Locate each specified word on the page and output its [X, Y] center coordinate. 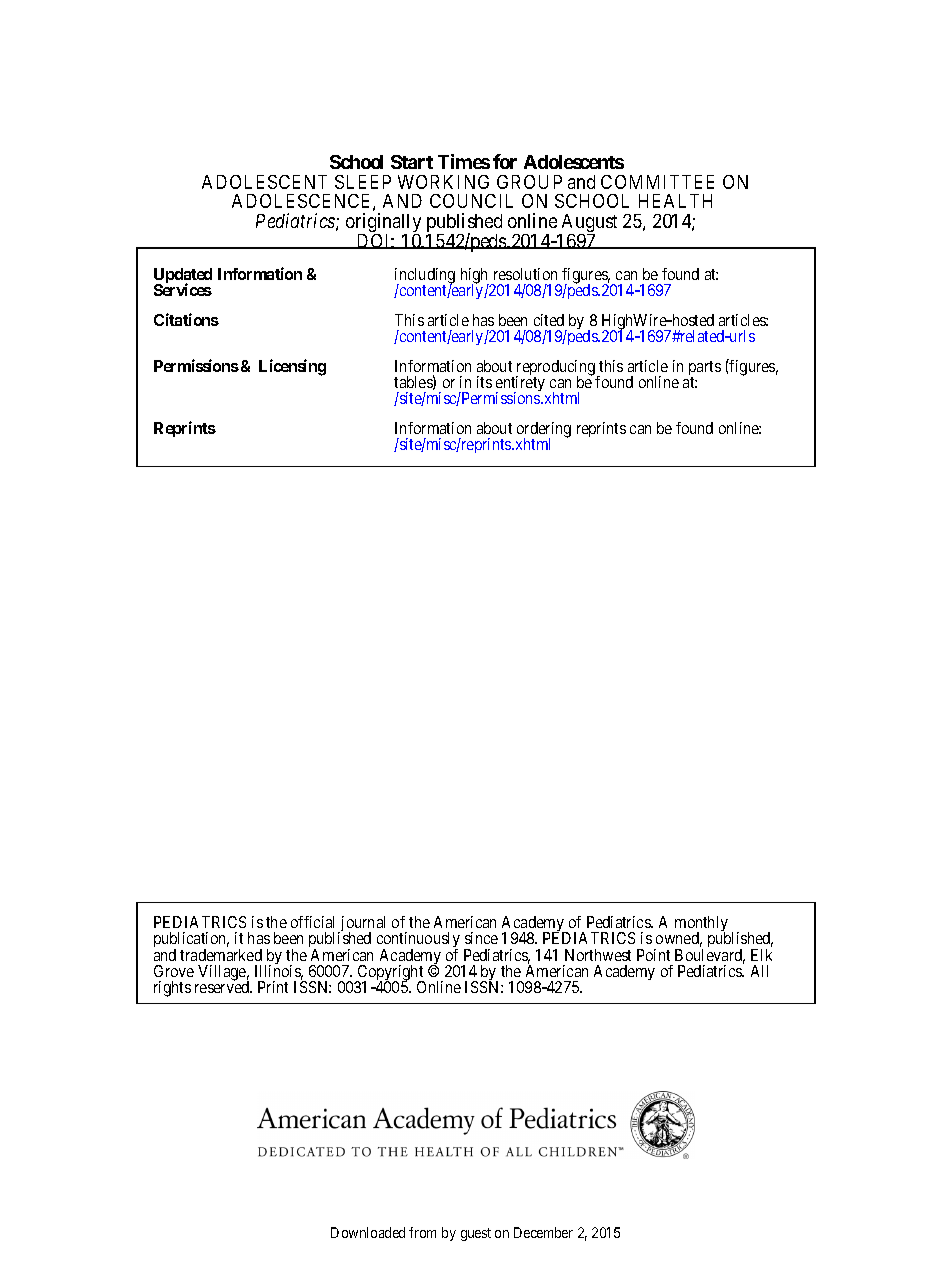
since [481, 938]
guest [476, 1234]
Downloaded [368, 1232]
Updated [183, 277]
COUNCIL [471, 201]
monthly [701, 925]
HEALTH [675, 201]
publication [191, 941]
